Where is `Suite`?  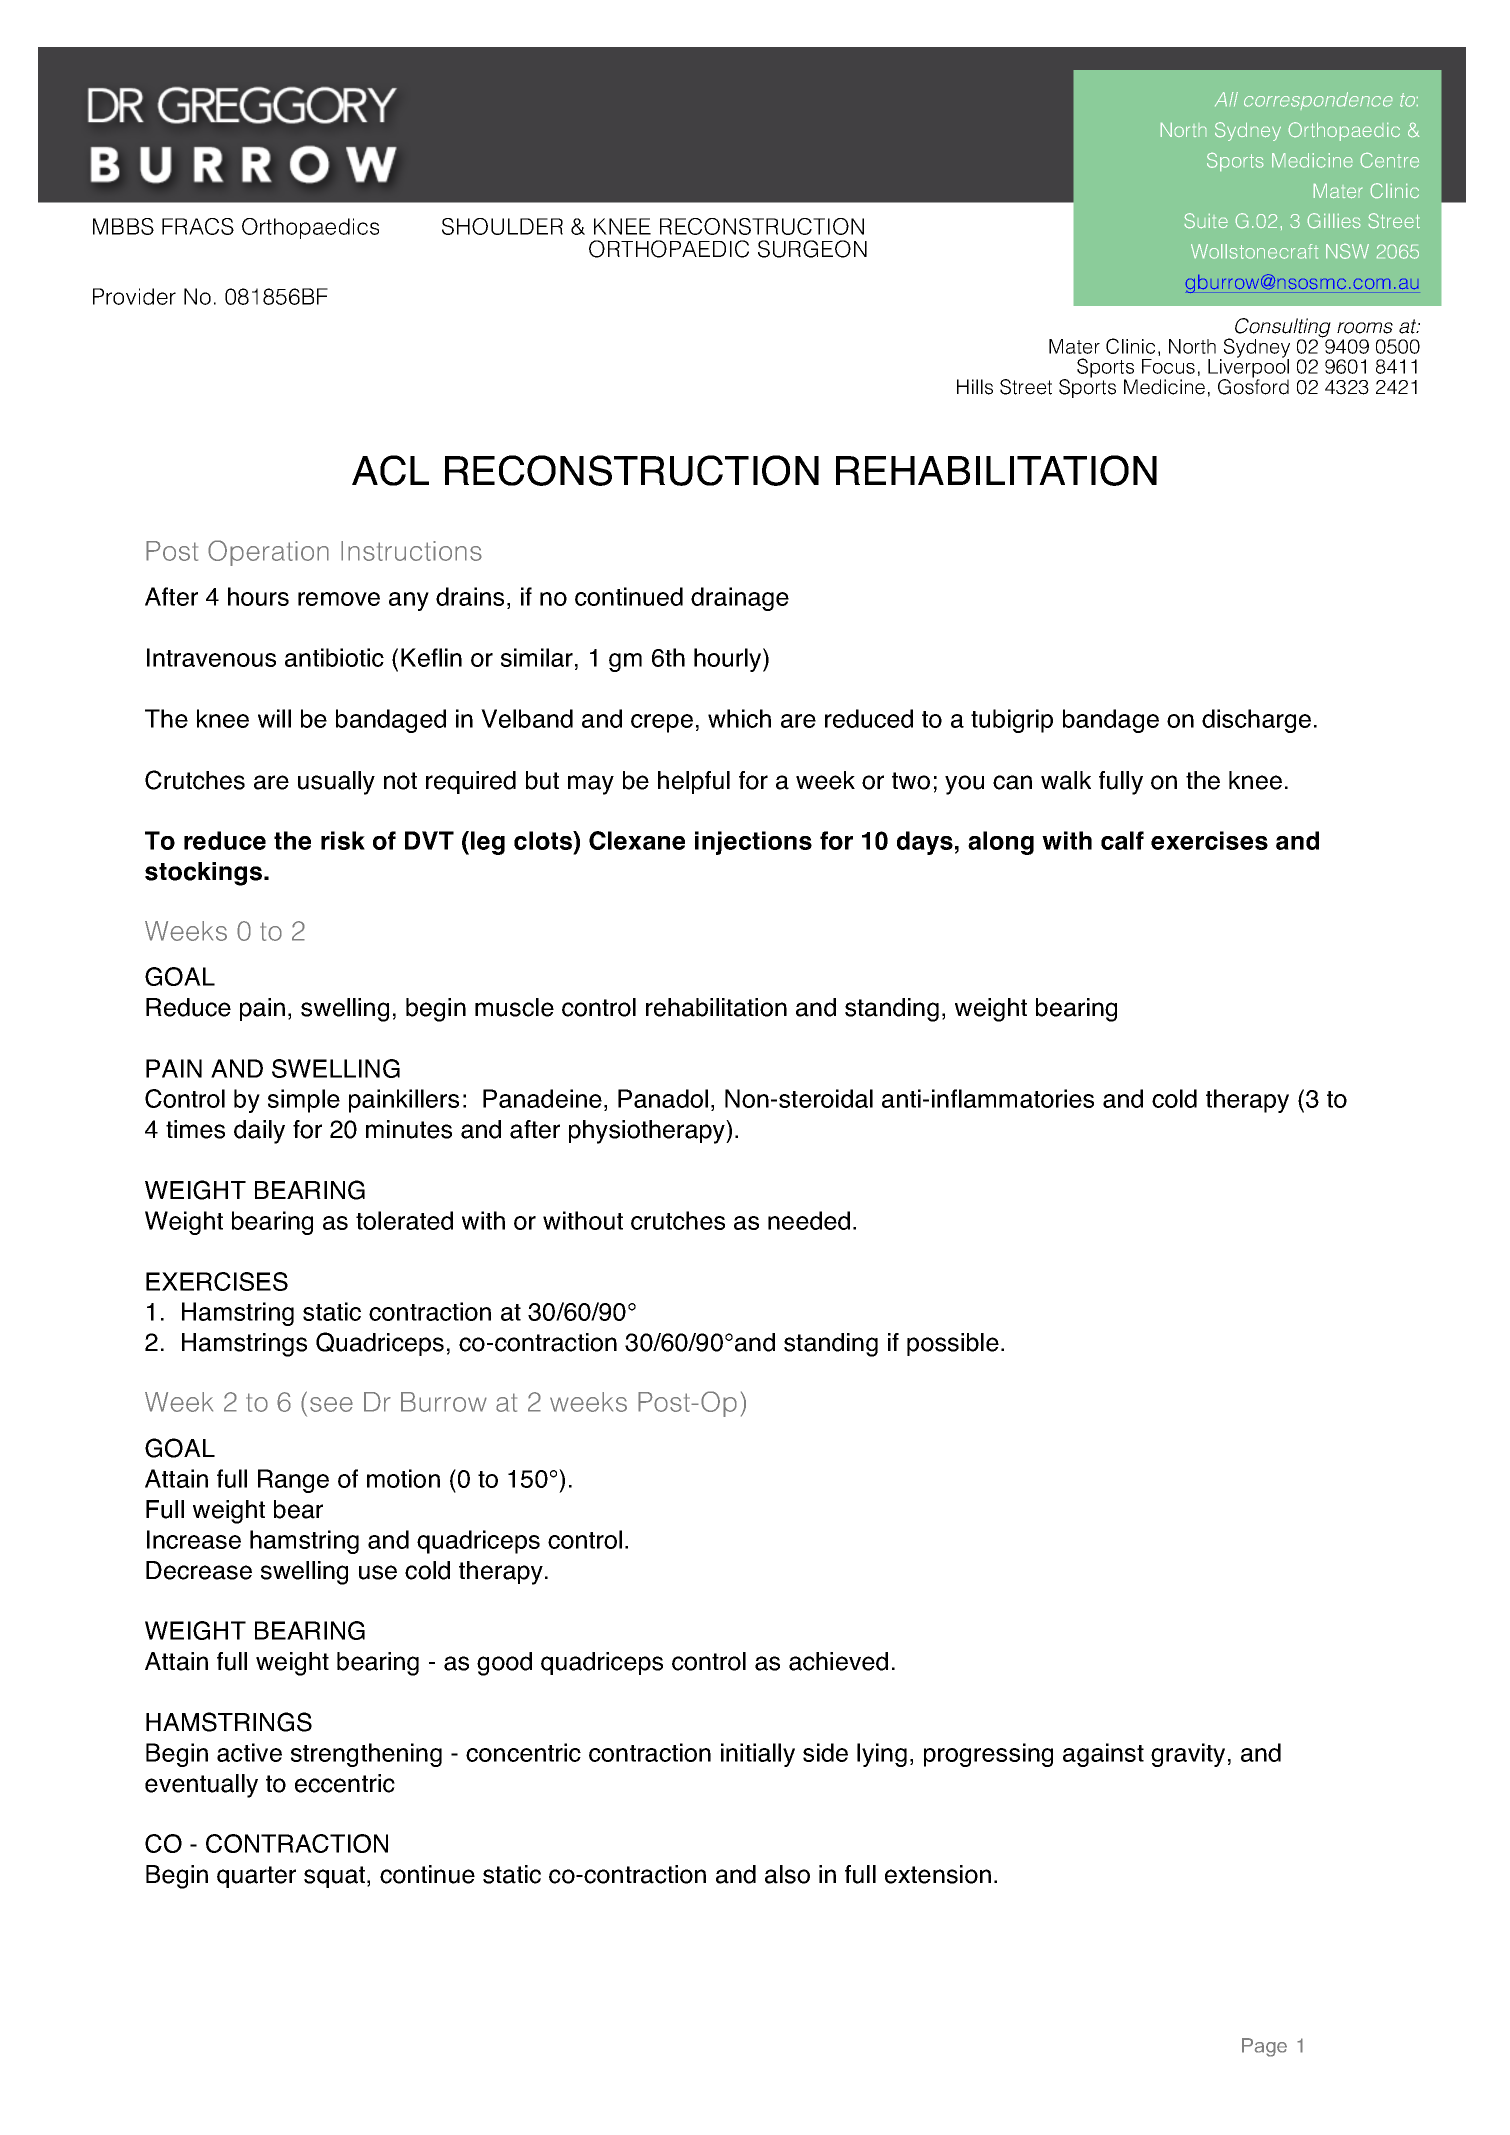
Suite is located at coordinates (1206, 220).
